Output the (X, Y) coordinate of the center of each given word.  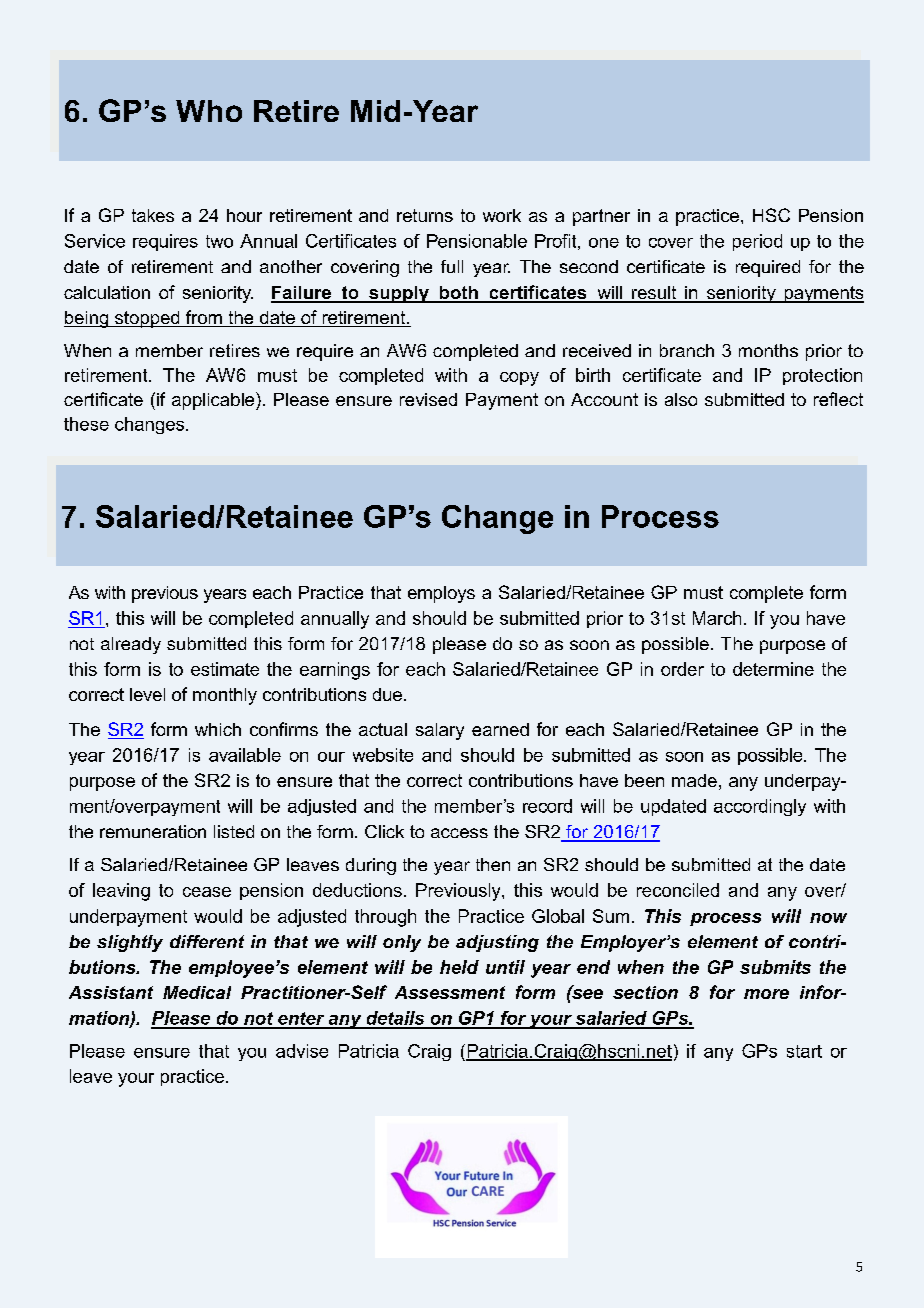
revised (428, 399)
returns (425, 215)
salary (440, 731)
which (218, 729)
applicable (214, 401)
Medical (197, 992)
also (681, 399)
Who (209, 111)
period (757, 242)
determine (773, 669)
